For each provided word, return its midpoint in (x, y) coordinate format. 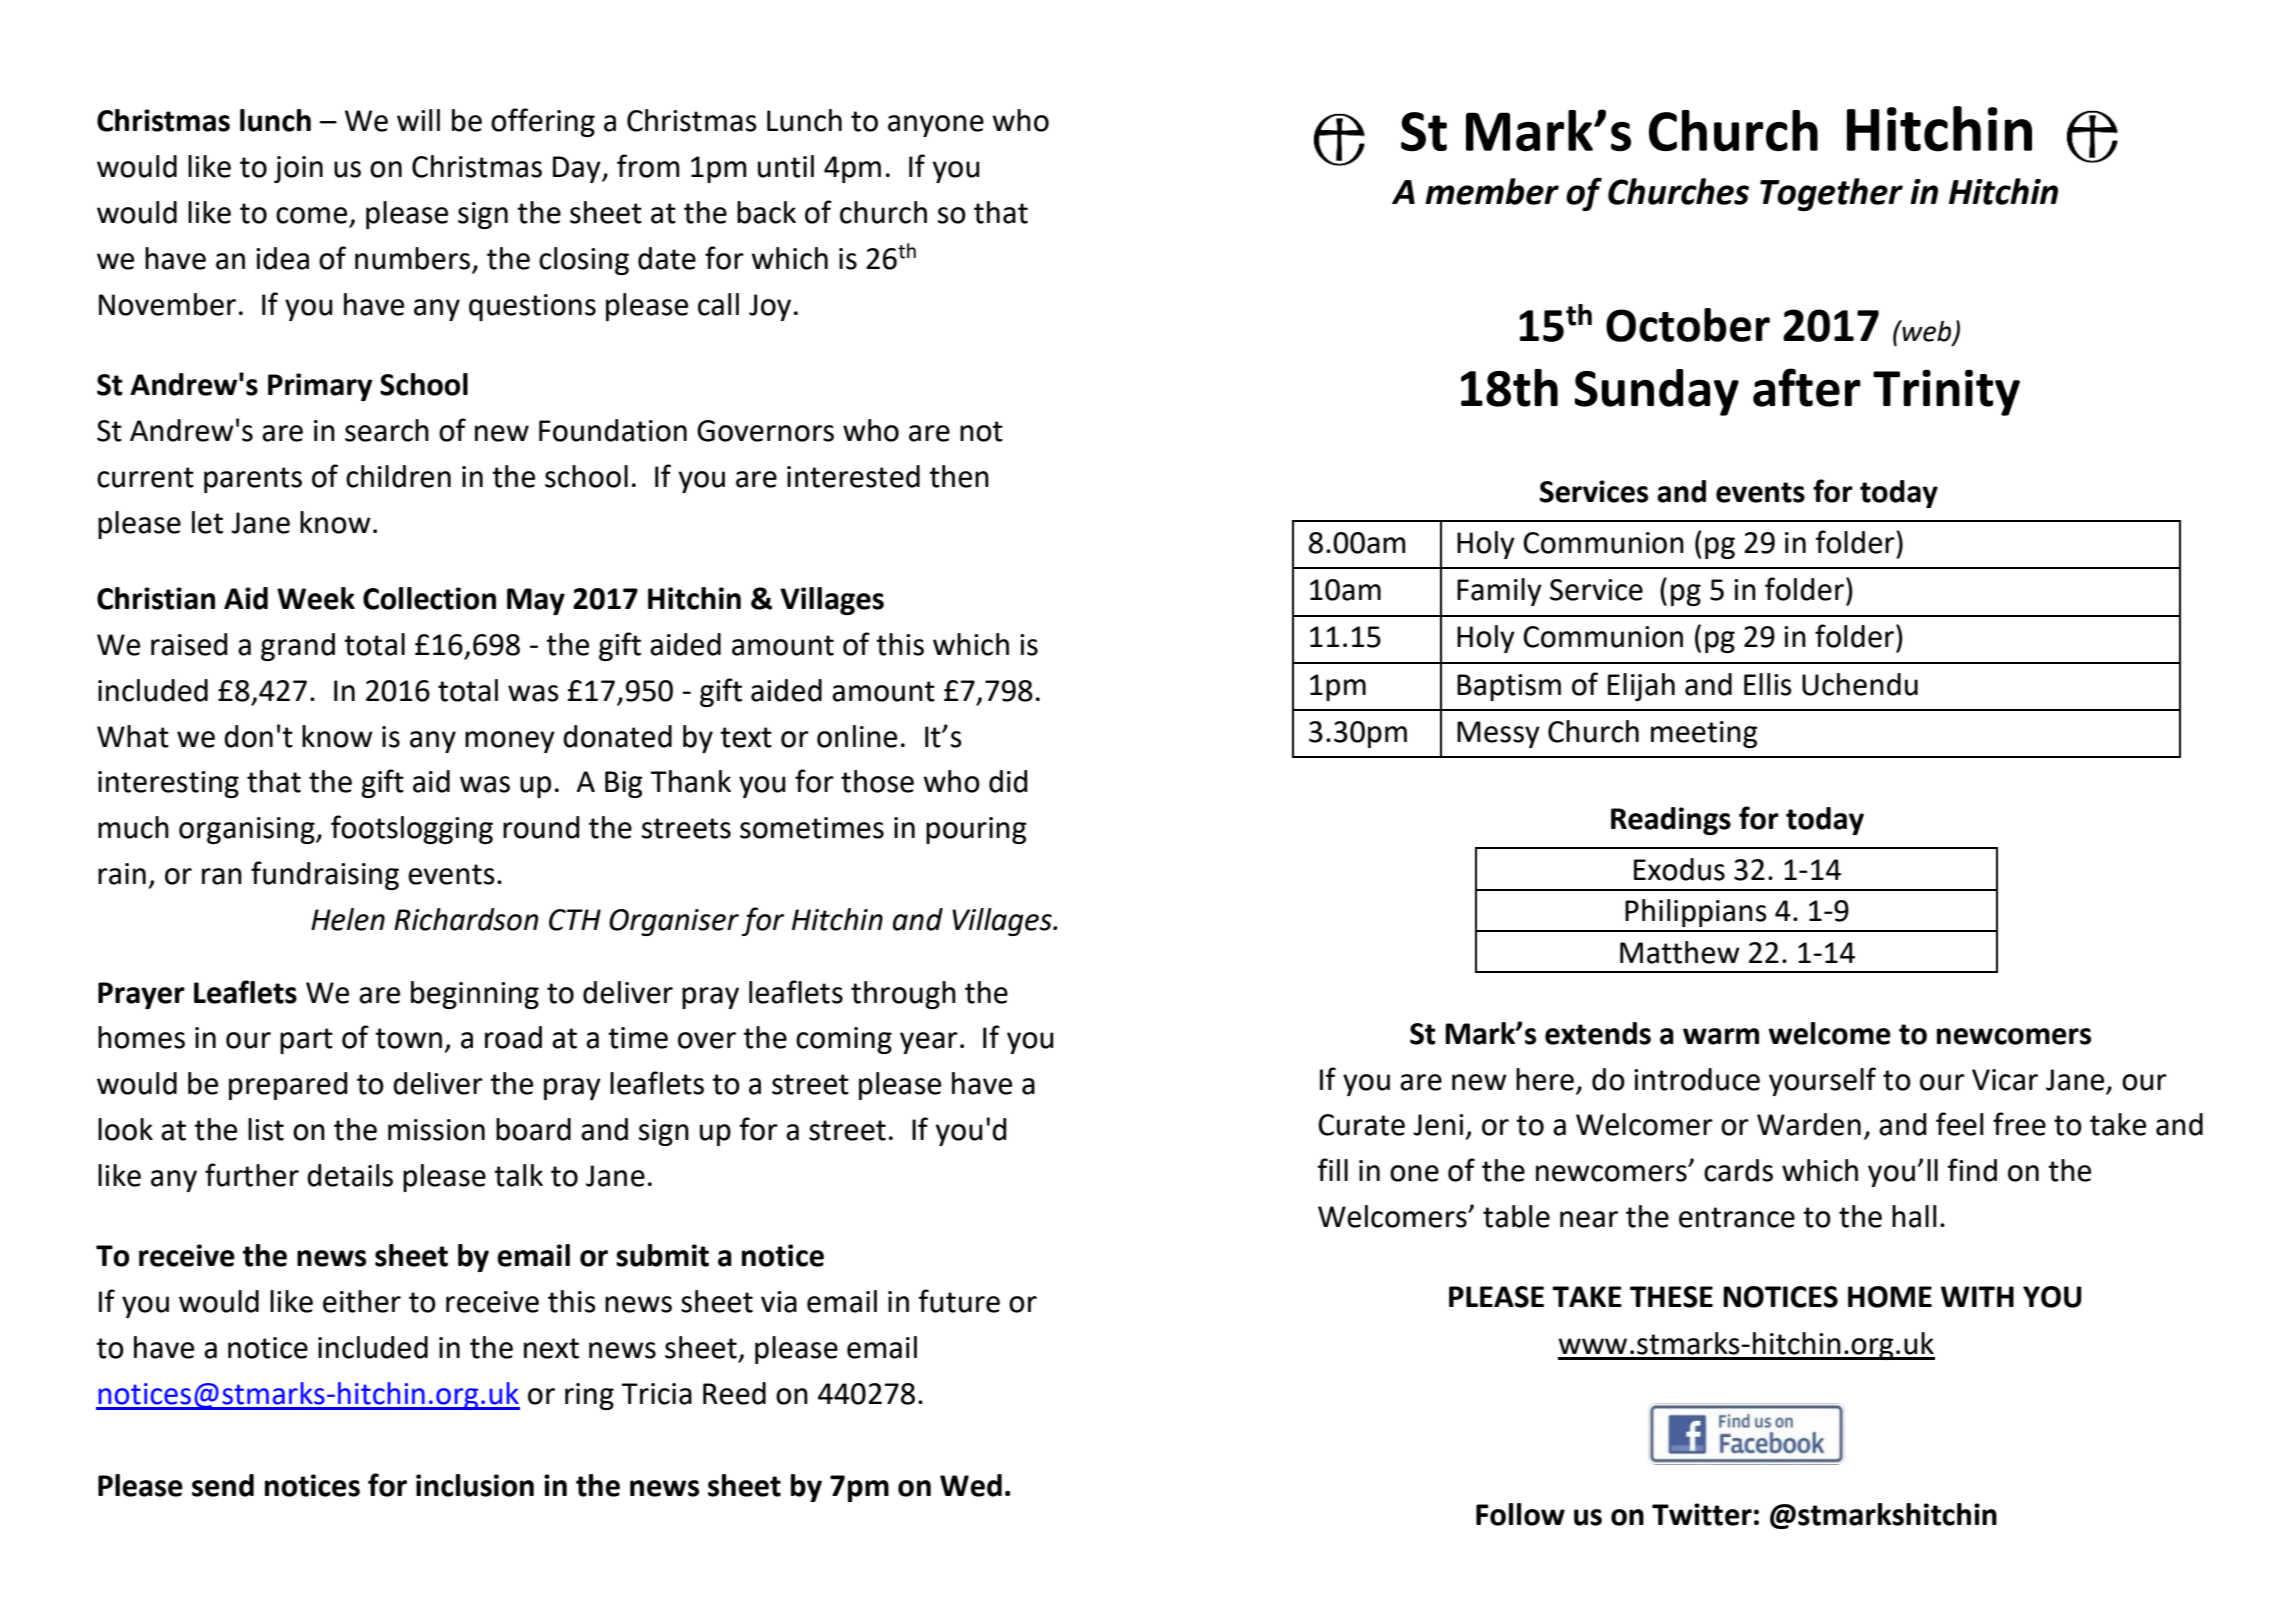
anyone (936, 126)
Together (1831, 194)
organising (248, 830)
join (298, 169)
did (1008, 781)
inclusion (475, 1485)
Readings (1671, 821)
